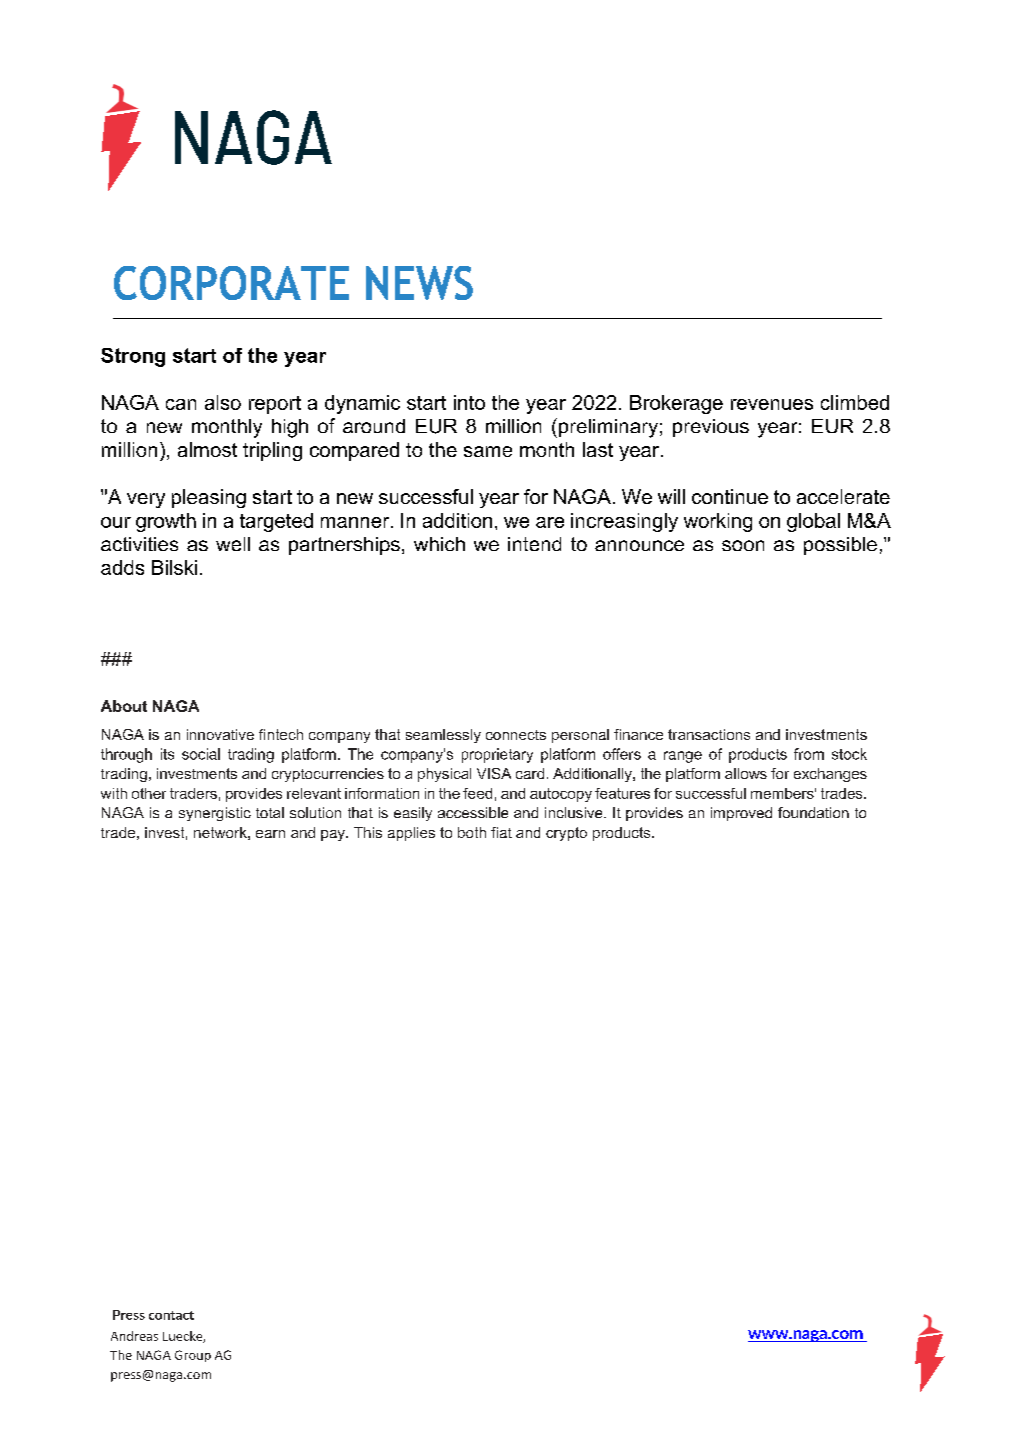 The width and height of the document is (1017, 1439). What do you see at coordinates (473, 812) in the document?
I see `accessible` at bounding box center [473, 812].
